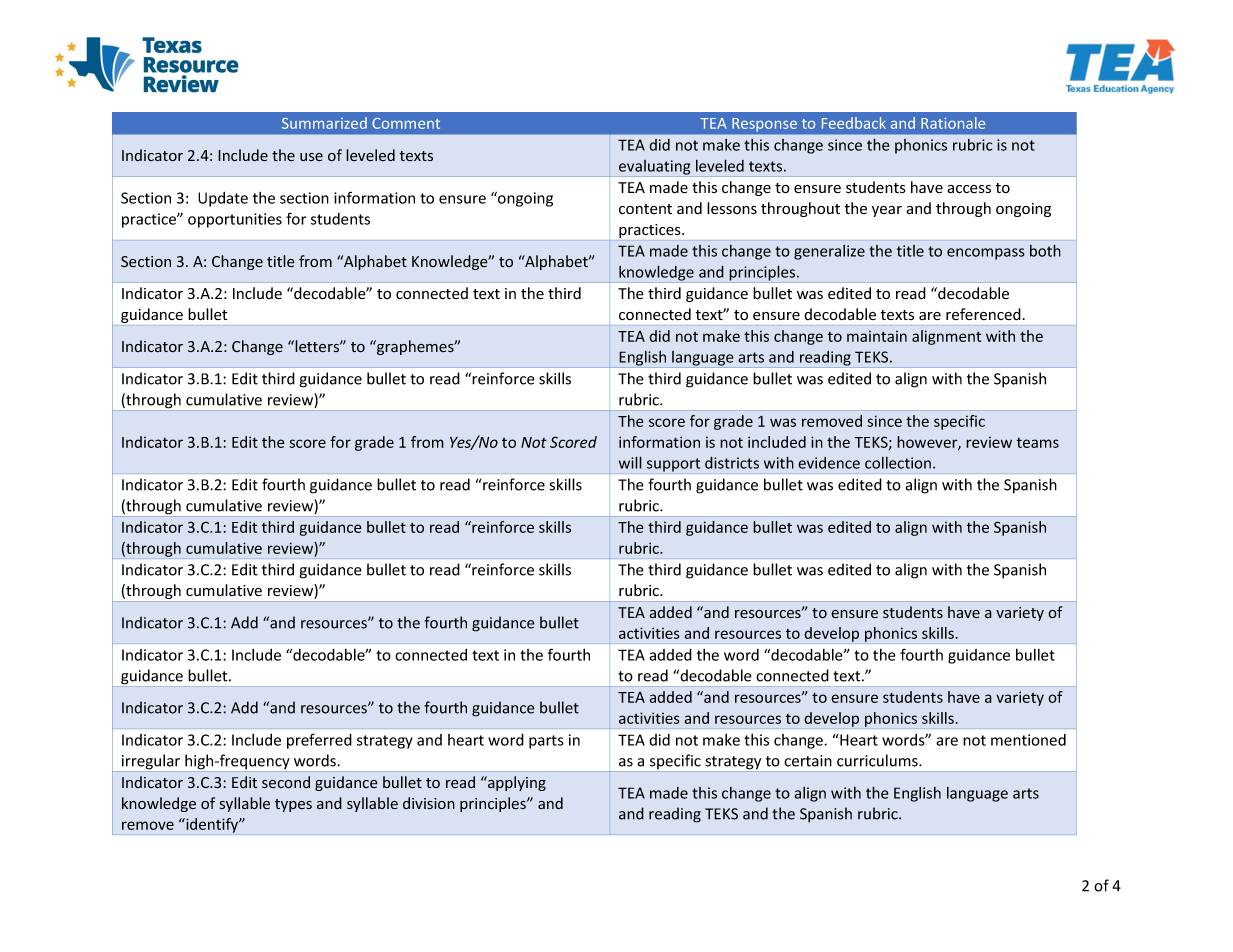 The width and height of the page is (1233, 952). I want to click on applying, so click(516, 783).
